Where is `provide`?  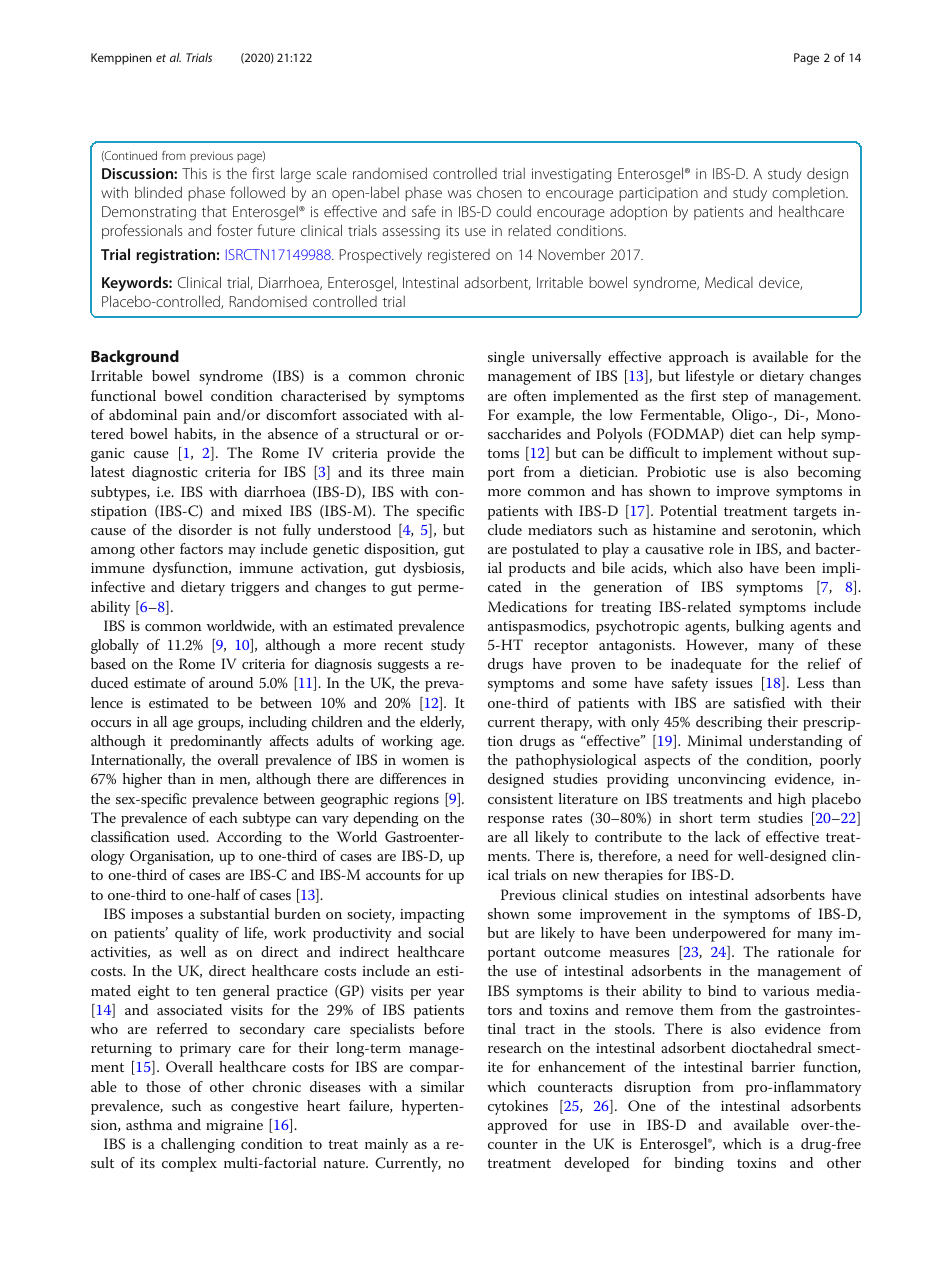
provide is located at coordinates (411, 454).
